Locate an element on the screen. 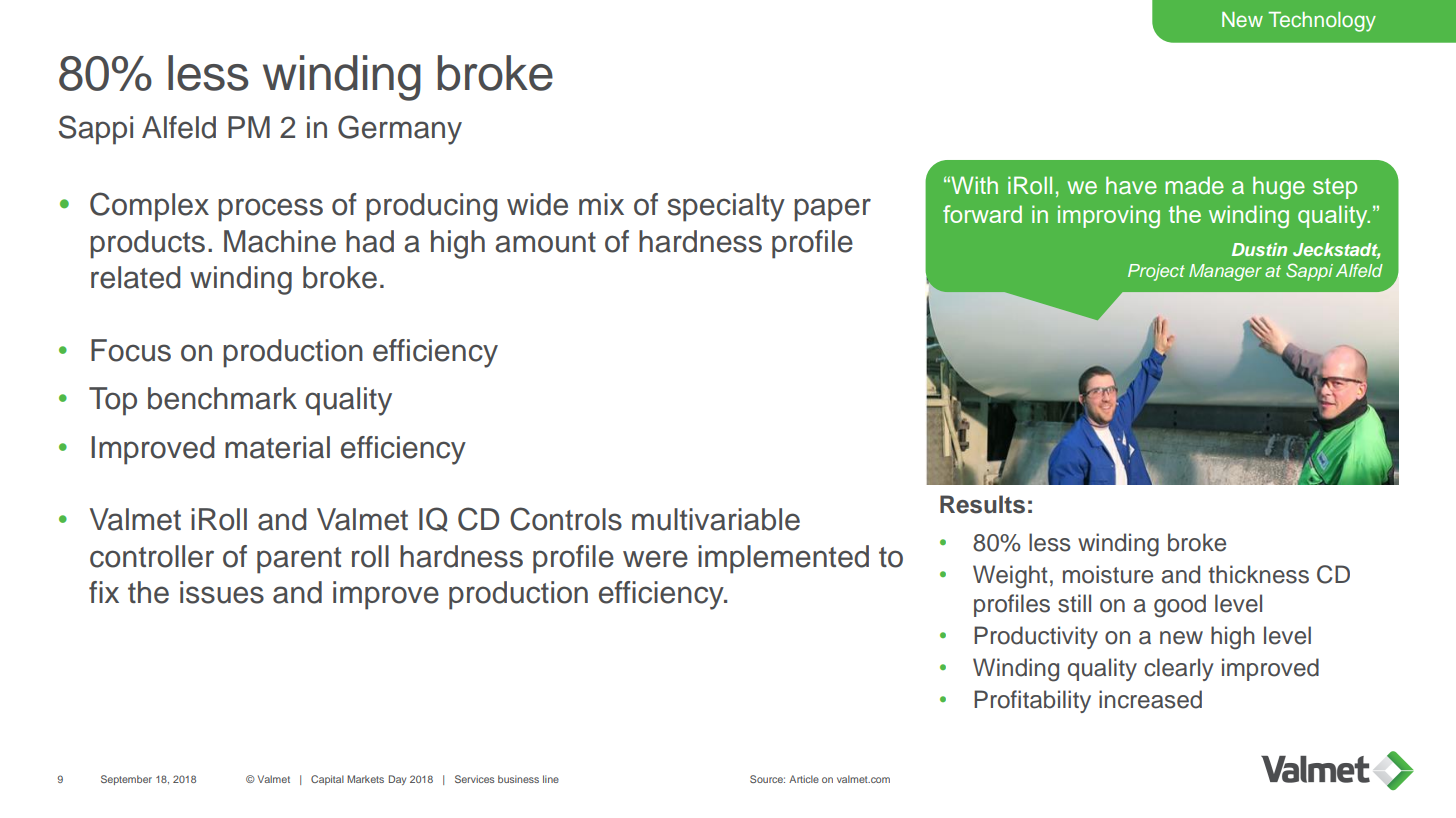  Focus is located at coordinates (131, 350).
